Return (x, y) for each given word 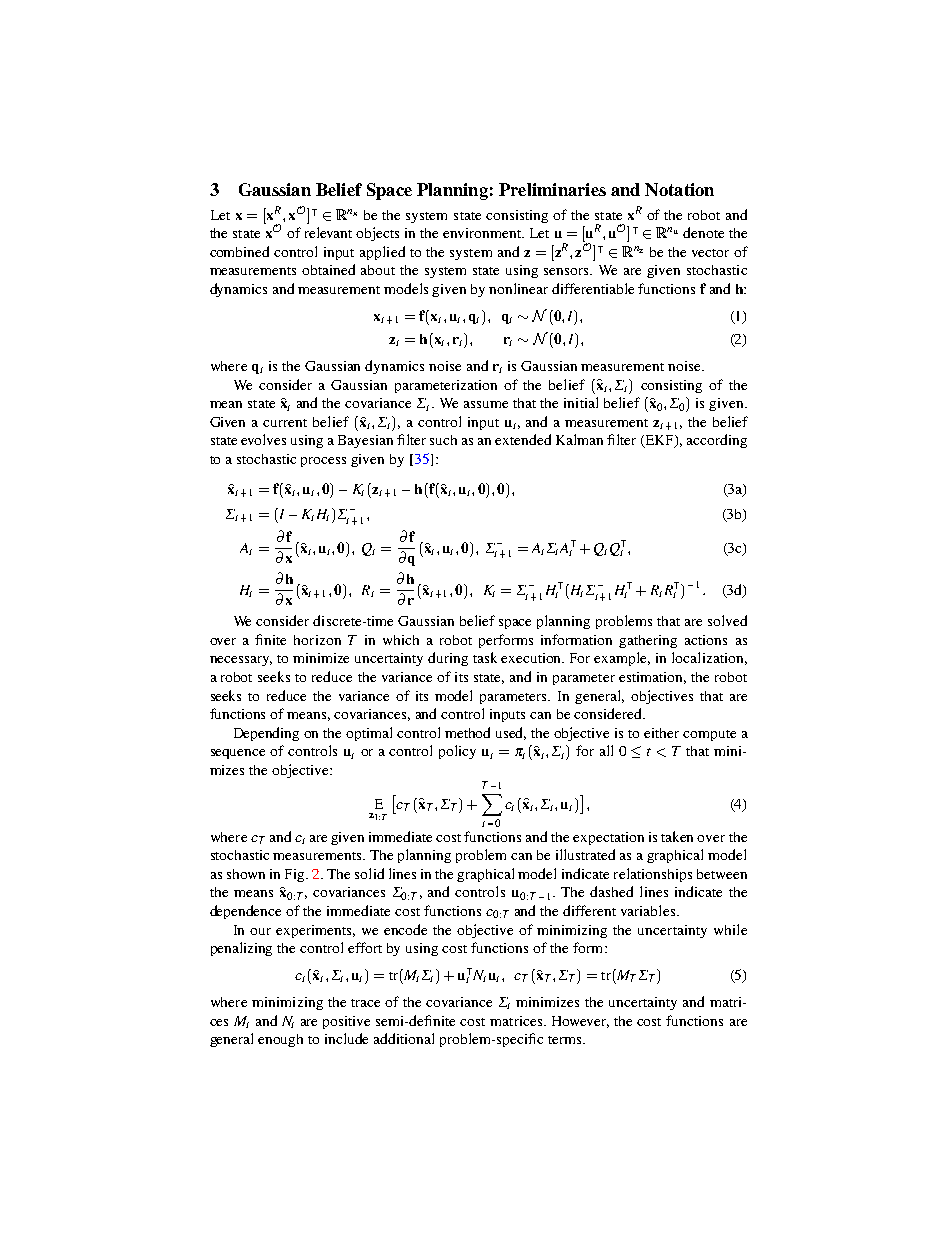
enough (280, 1040)
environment (483, 233)
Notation (679, 189)
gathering (648, 641)
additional (404, 1038)
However (580, 1022)
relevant (328, 232)
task (485, 657)
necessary (241, 661)
